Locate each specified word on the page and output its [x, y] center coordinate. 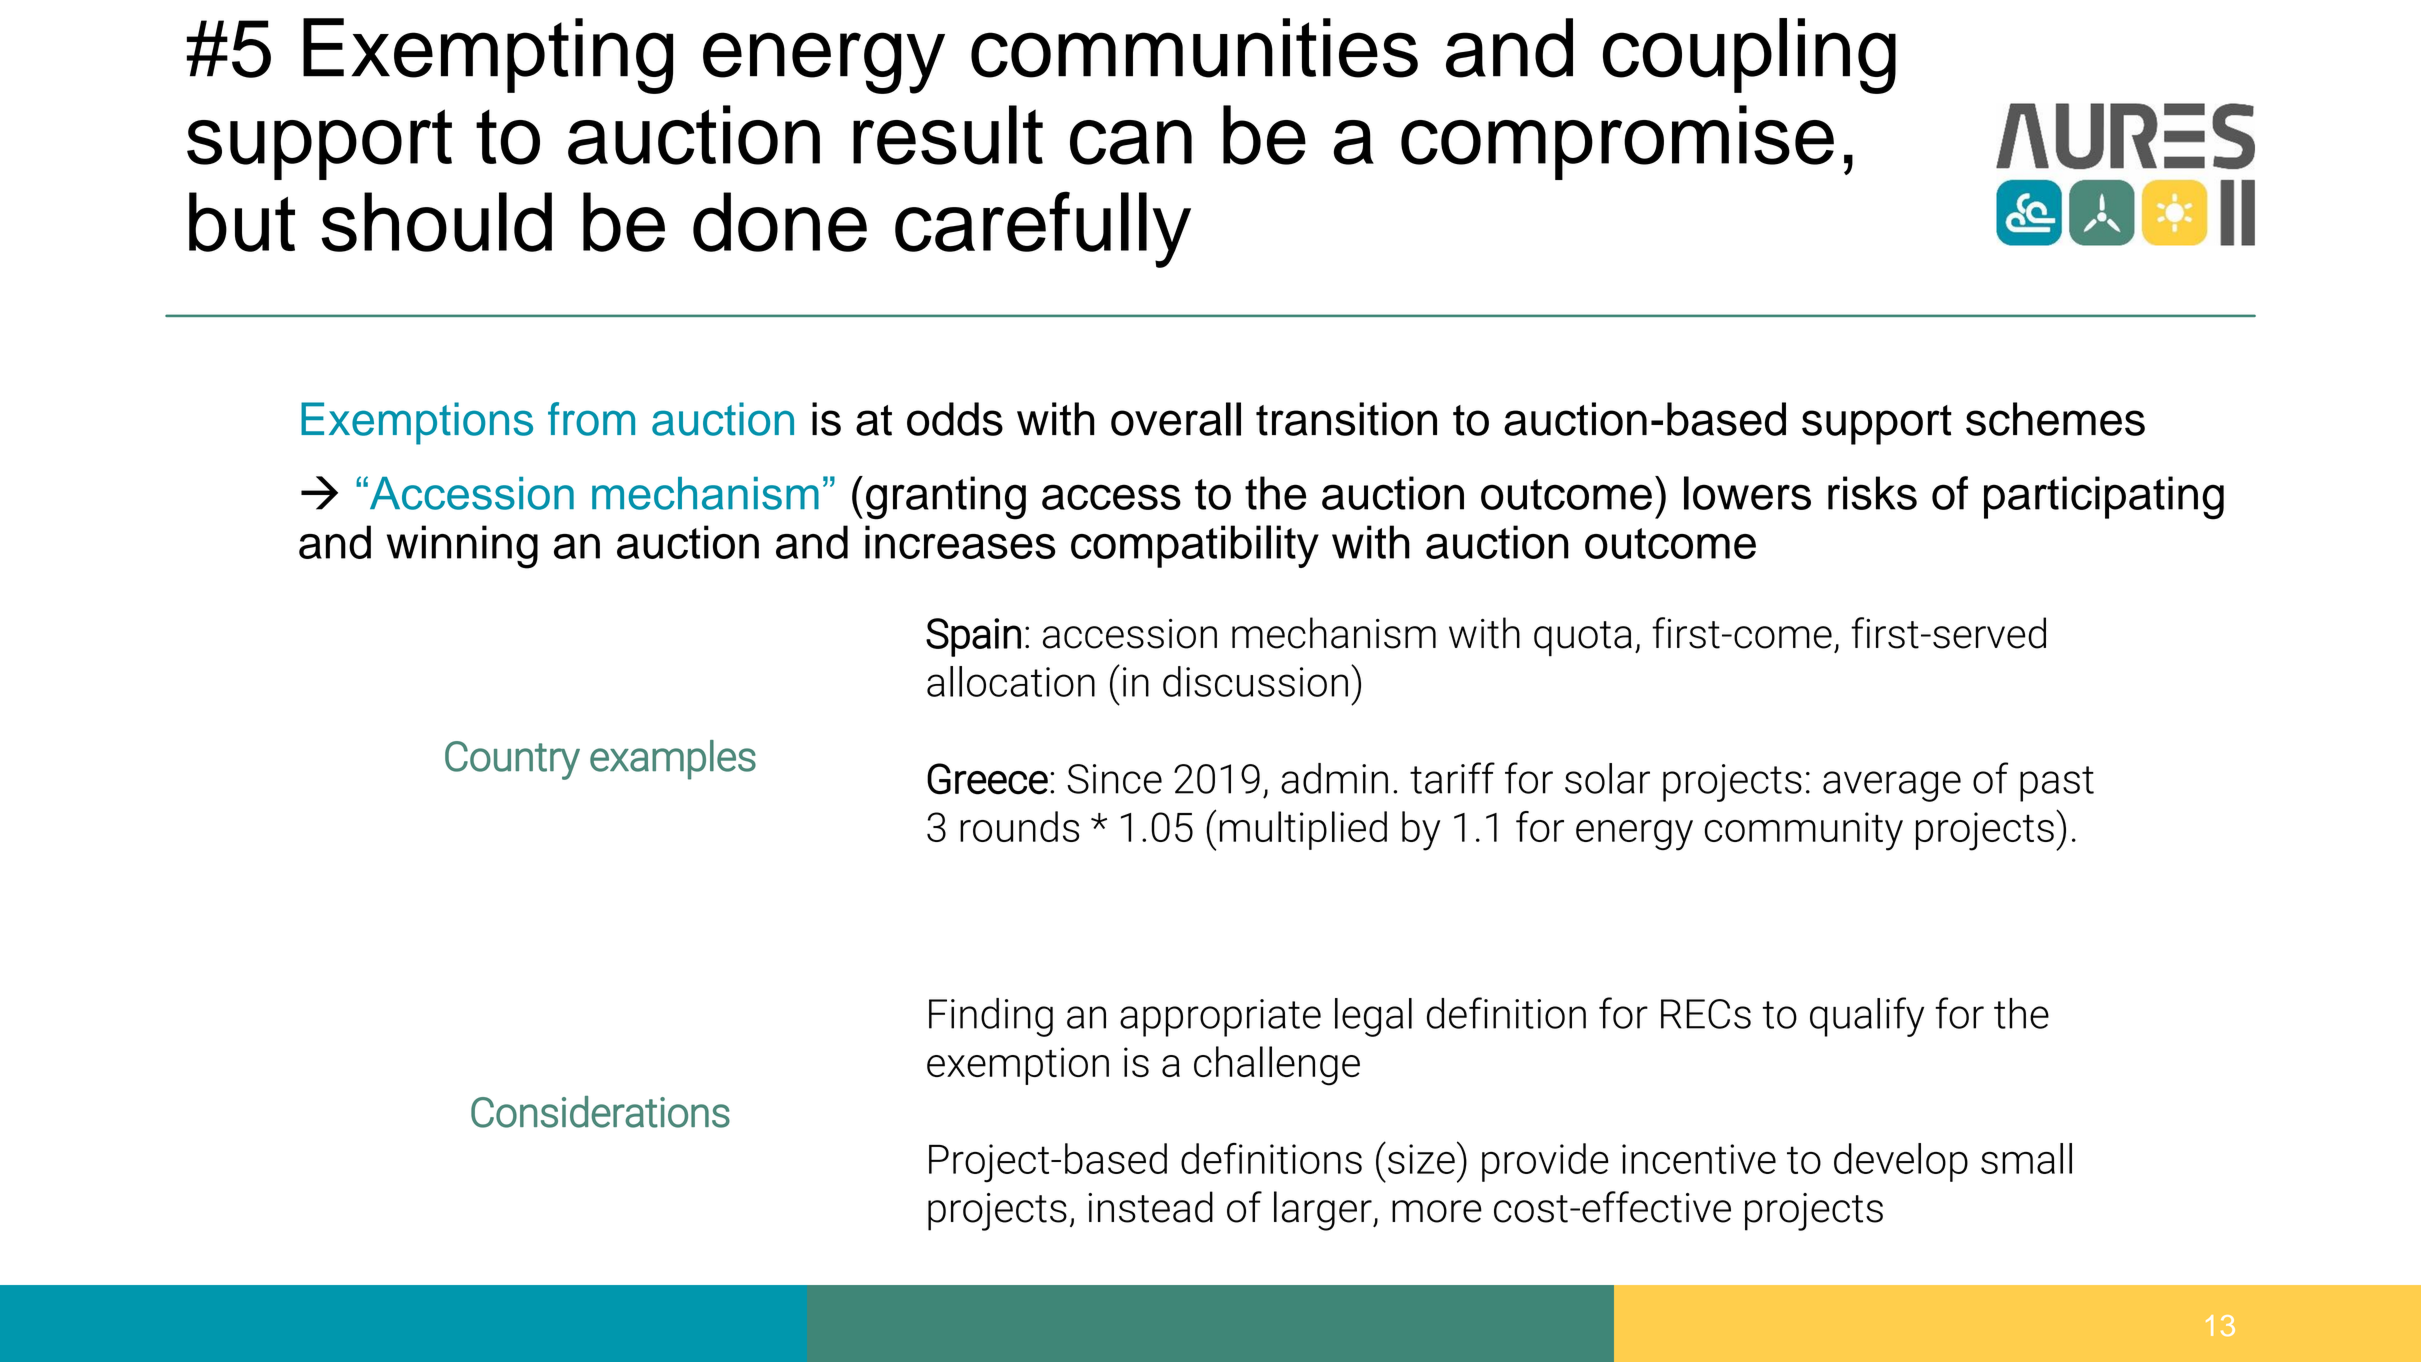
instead [1150, 1207]
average [1892, 786]
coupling [1749, 56]
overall [1176, 419]
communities [1194, 48]
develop [1901, 1162]
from [591, 419]
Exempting [488, 56]
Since [1114, 779]
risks [1872, 493]
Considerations [600, 1112]
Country [512, 760]
